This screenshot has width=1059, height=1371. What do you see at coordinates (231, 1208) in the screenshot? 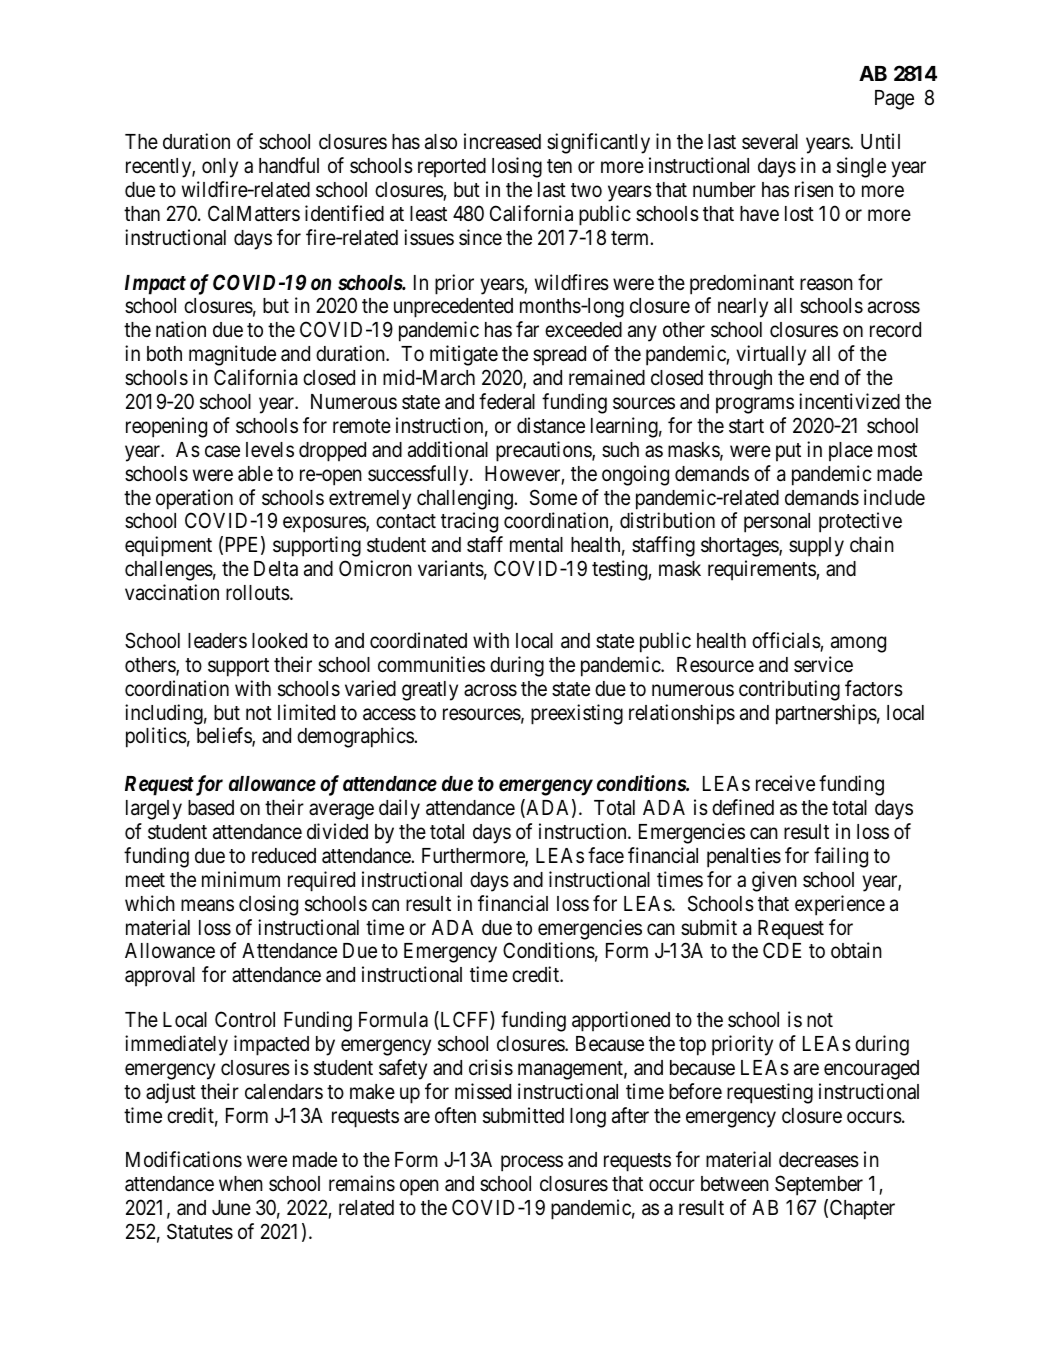
I see `June` at bounding box center [231, 1208].
